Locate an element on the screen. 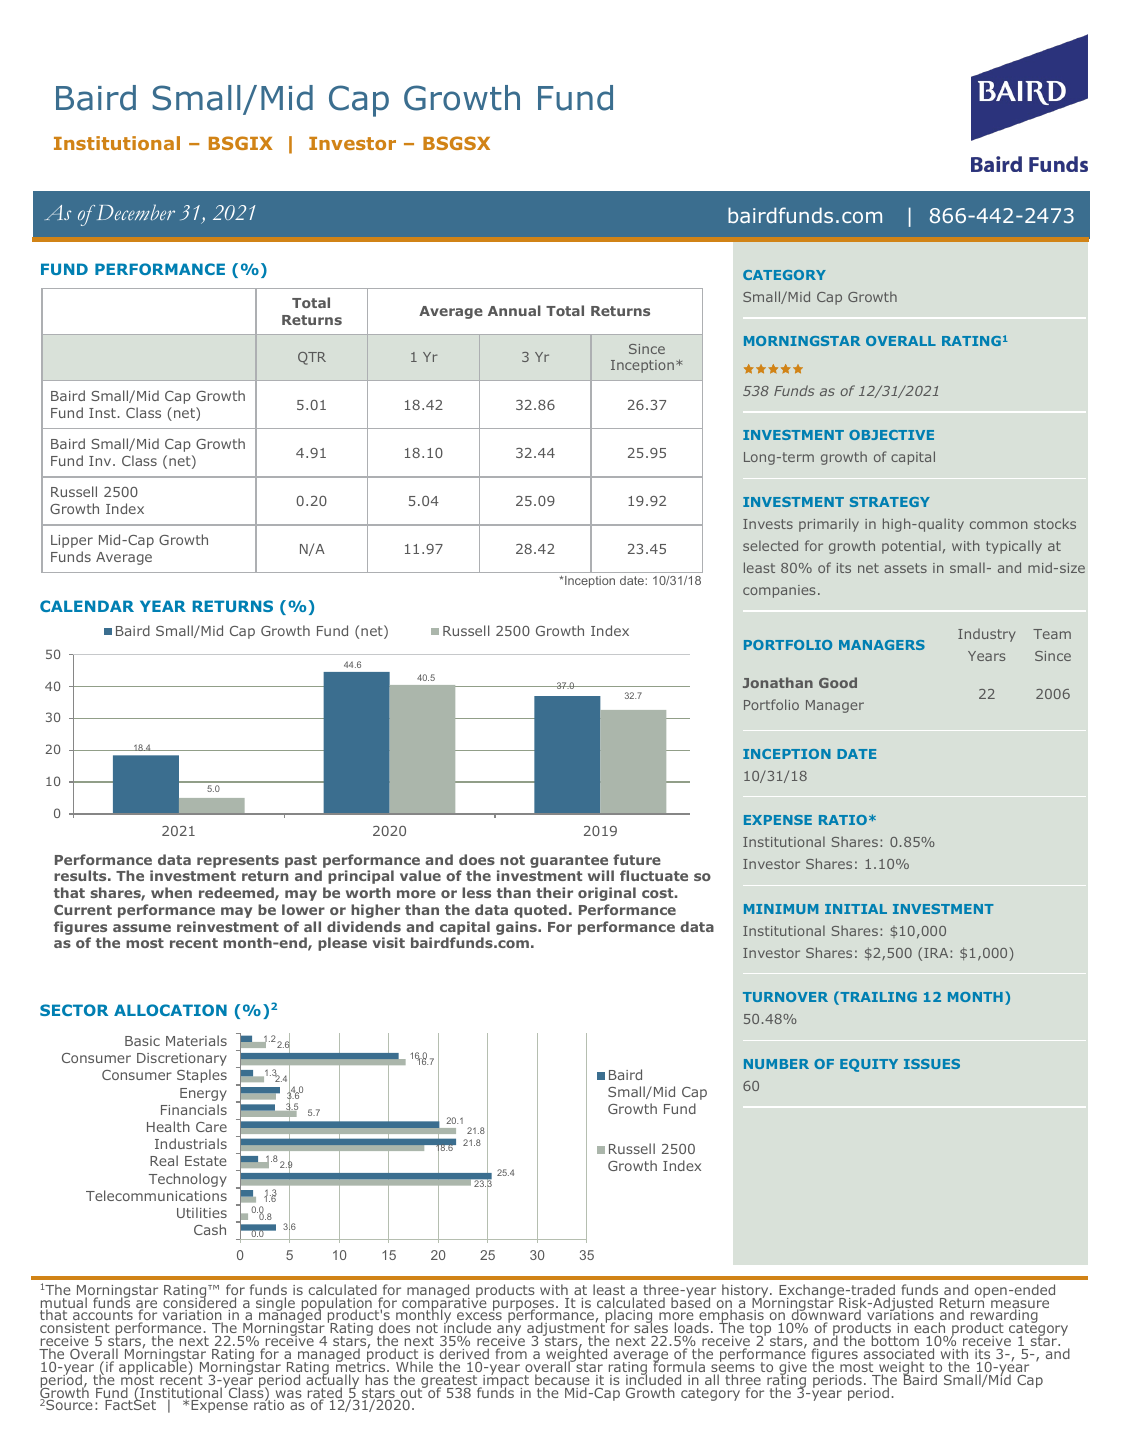 This screenshot has width=1123, height=1453. was is located at coordinates (288, 1395).
